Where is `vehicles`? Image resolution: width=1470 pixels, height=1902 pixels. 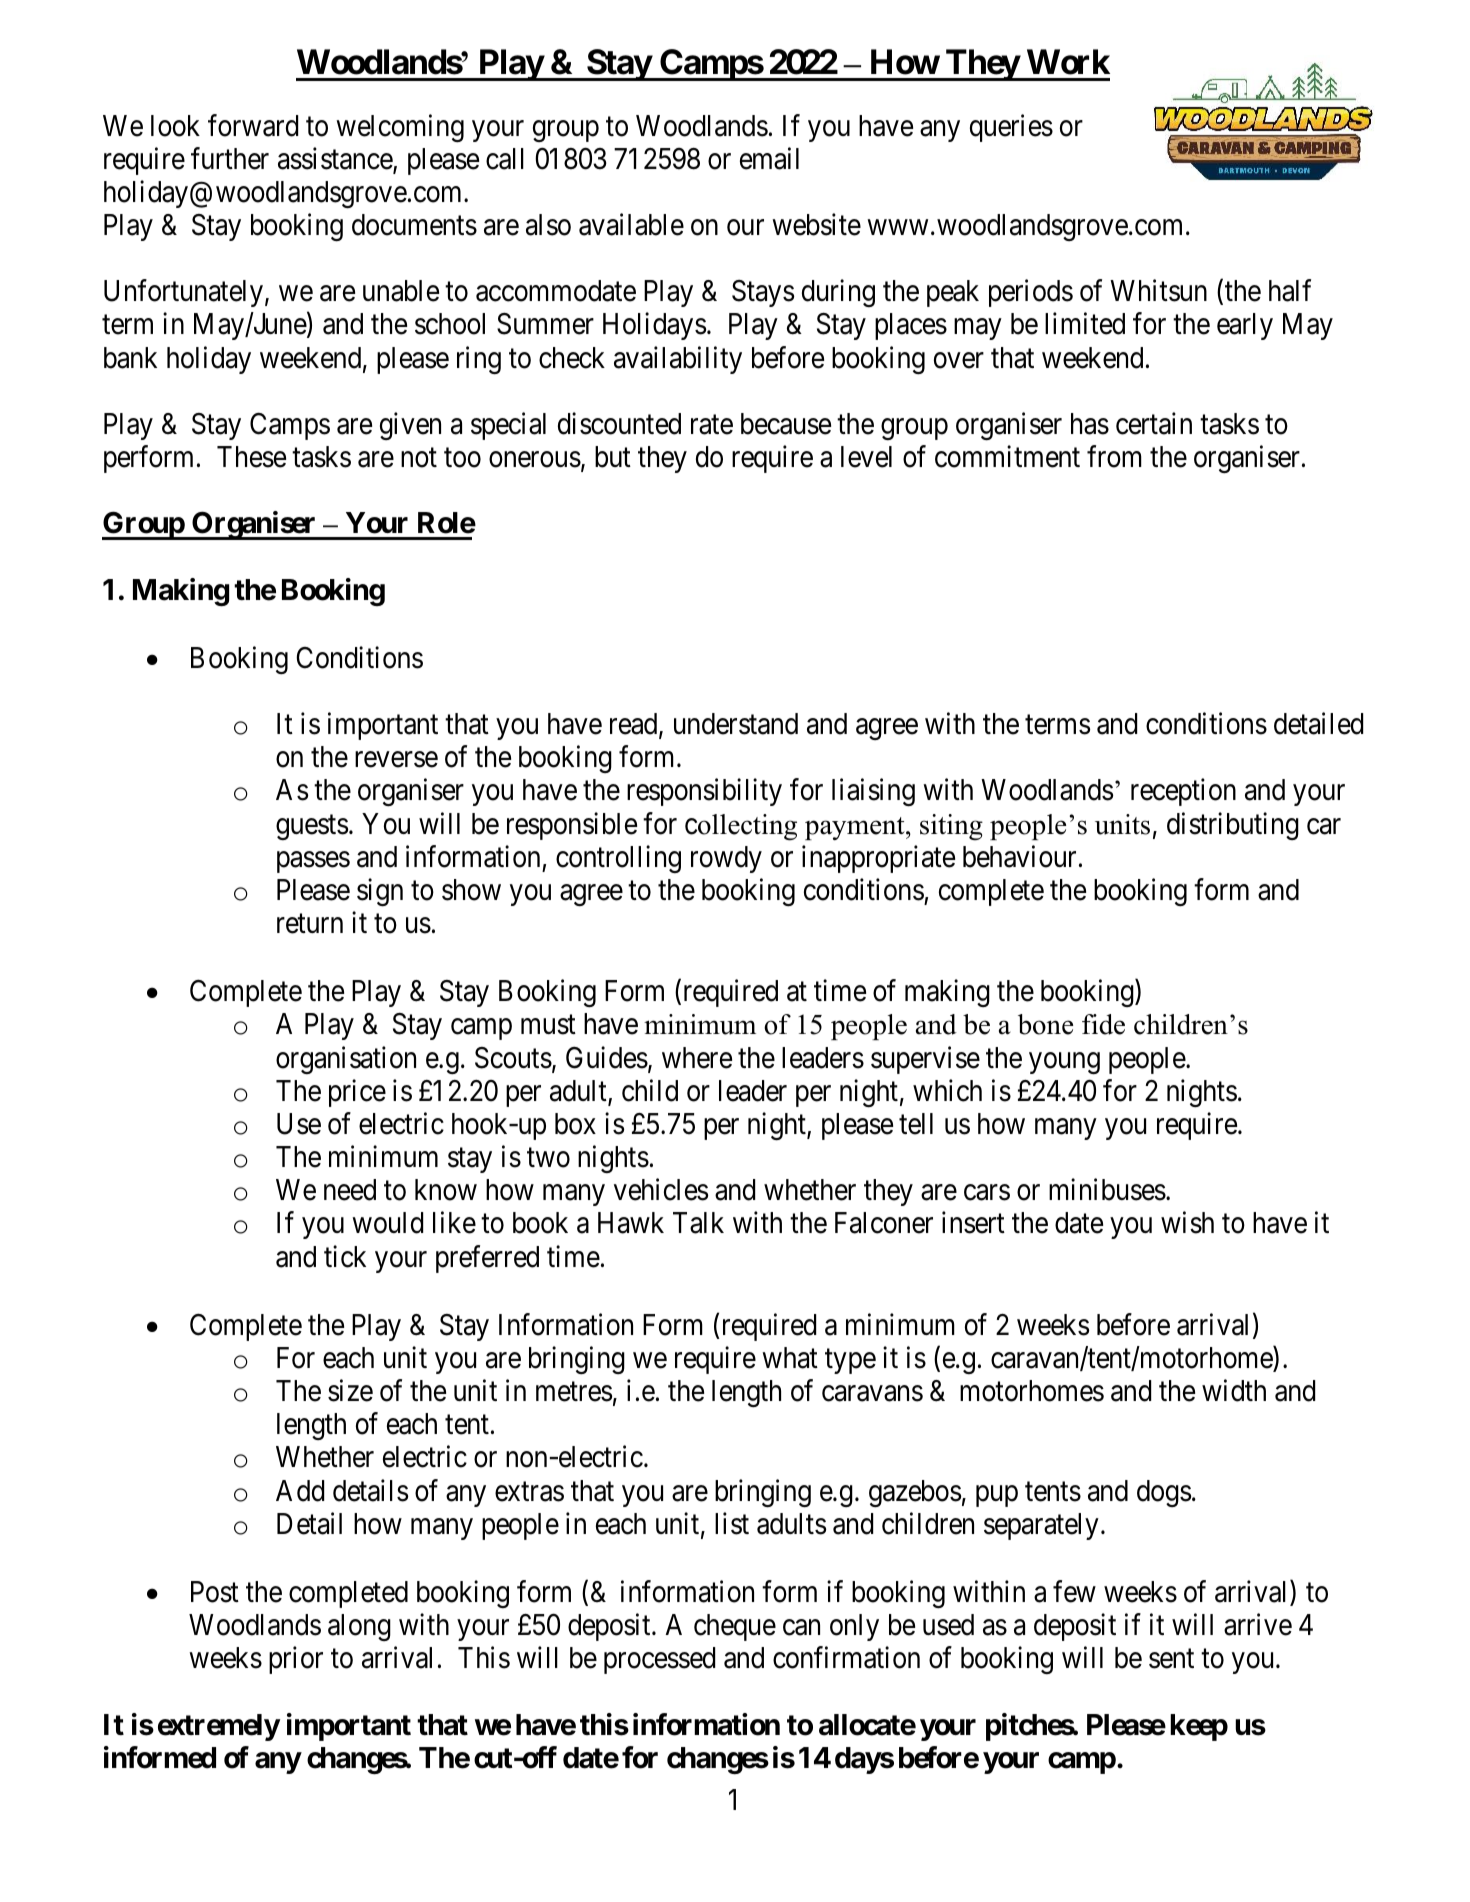 vehicles is located at coordinates (661, 1190).
